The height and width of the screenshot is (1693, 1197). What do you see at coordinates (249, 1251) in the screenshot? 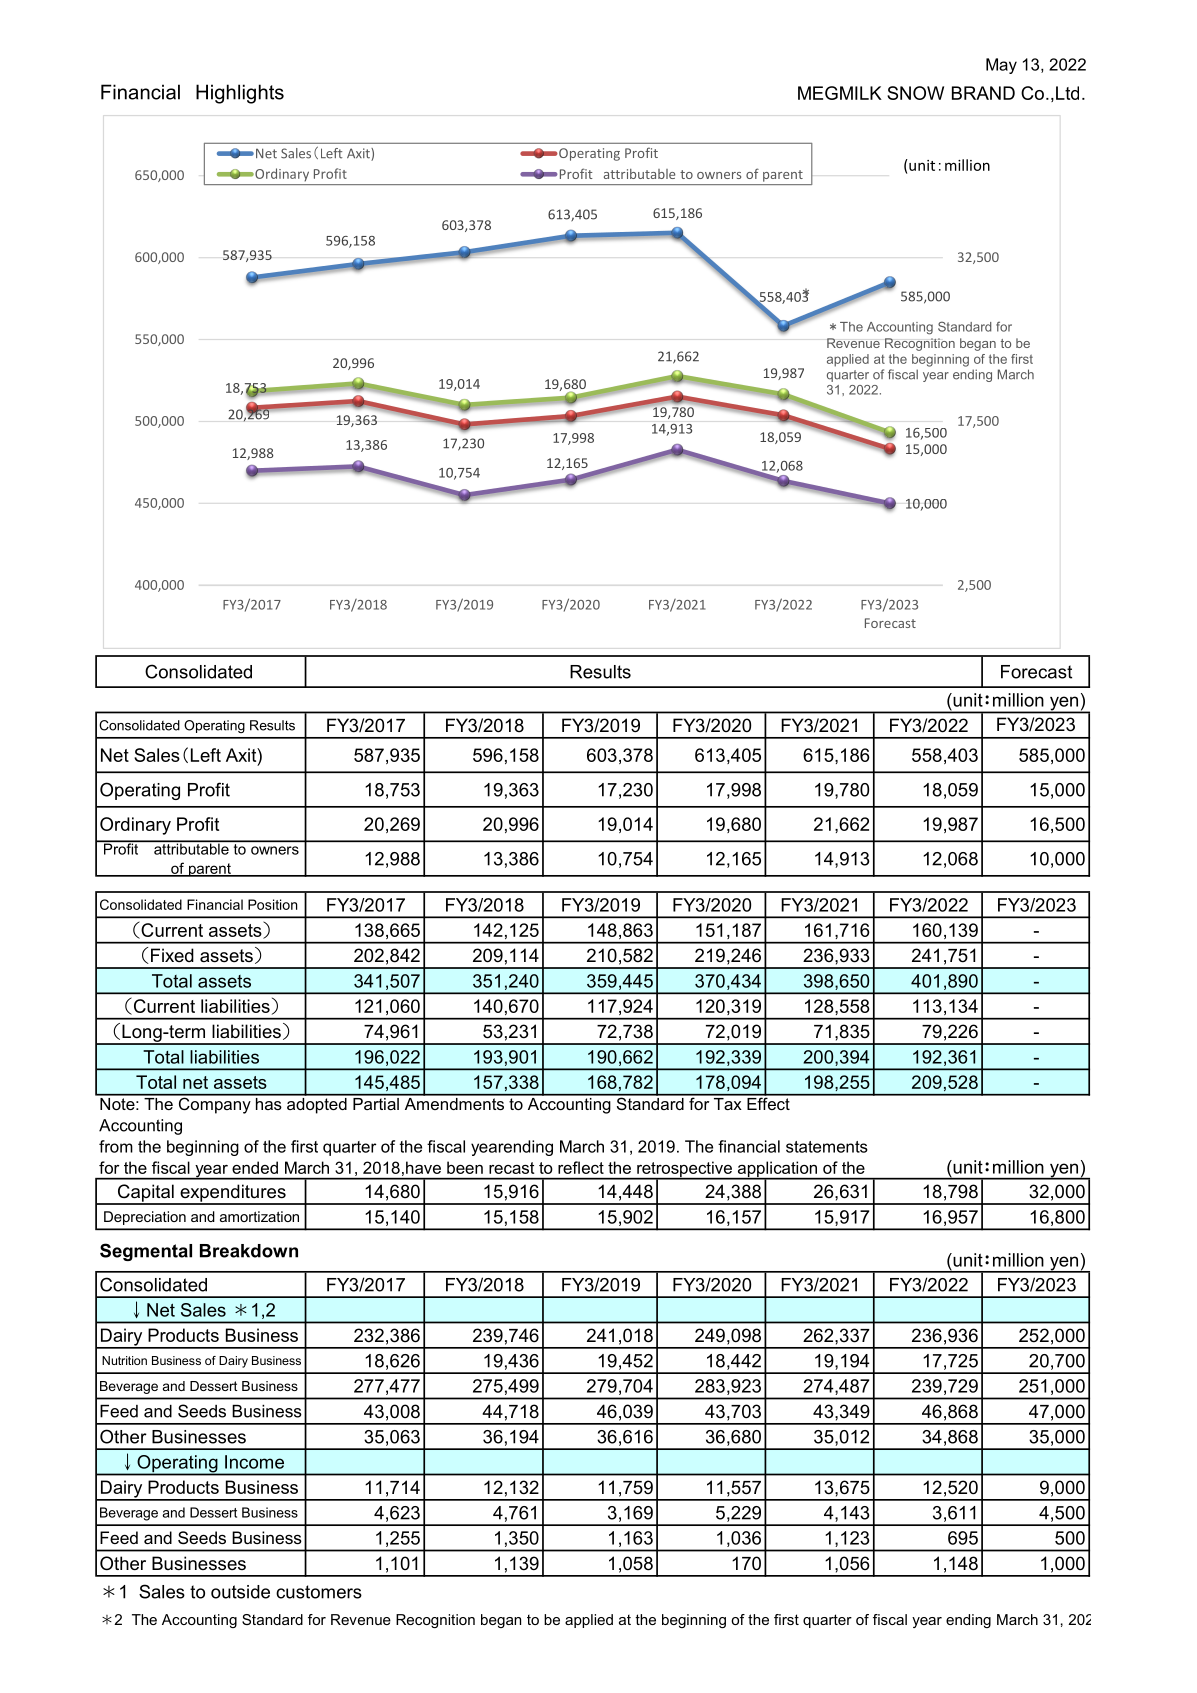
I see `Breakdown` at bounding box center [249, 1251].
